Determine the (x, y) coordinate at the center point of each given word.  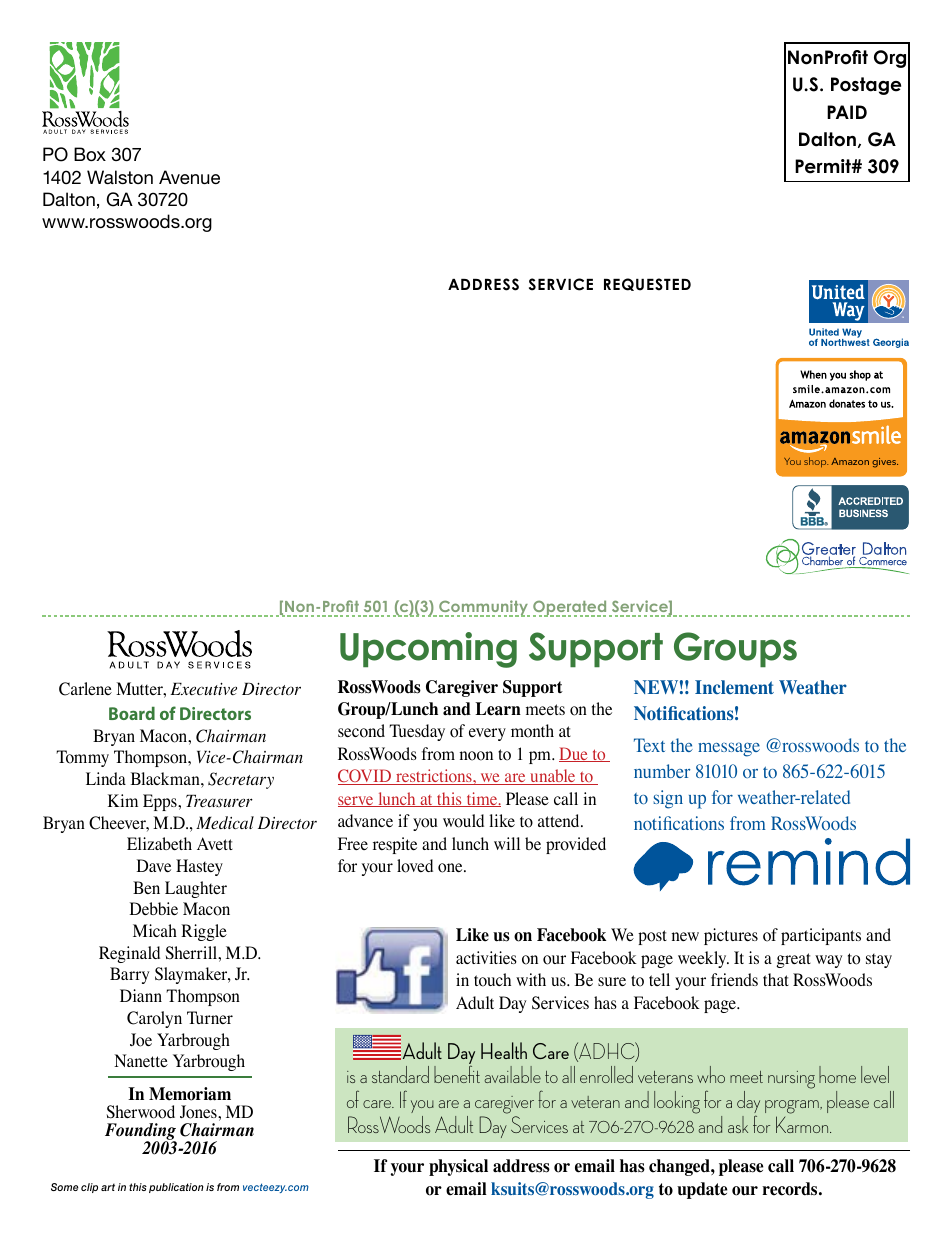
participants (821, 936)
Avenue (189, 177)
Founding (141, 1133)
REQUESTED (647, 284)
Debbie (154, 908)
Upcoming (428, 650)
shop (816, 462)
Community (484, 608)
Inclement (734, 687)
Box (90, 154)
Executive (203, 689)
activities (486, 957)
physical (458, 1167)
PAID (847, 112)
